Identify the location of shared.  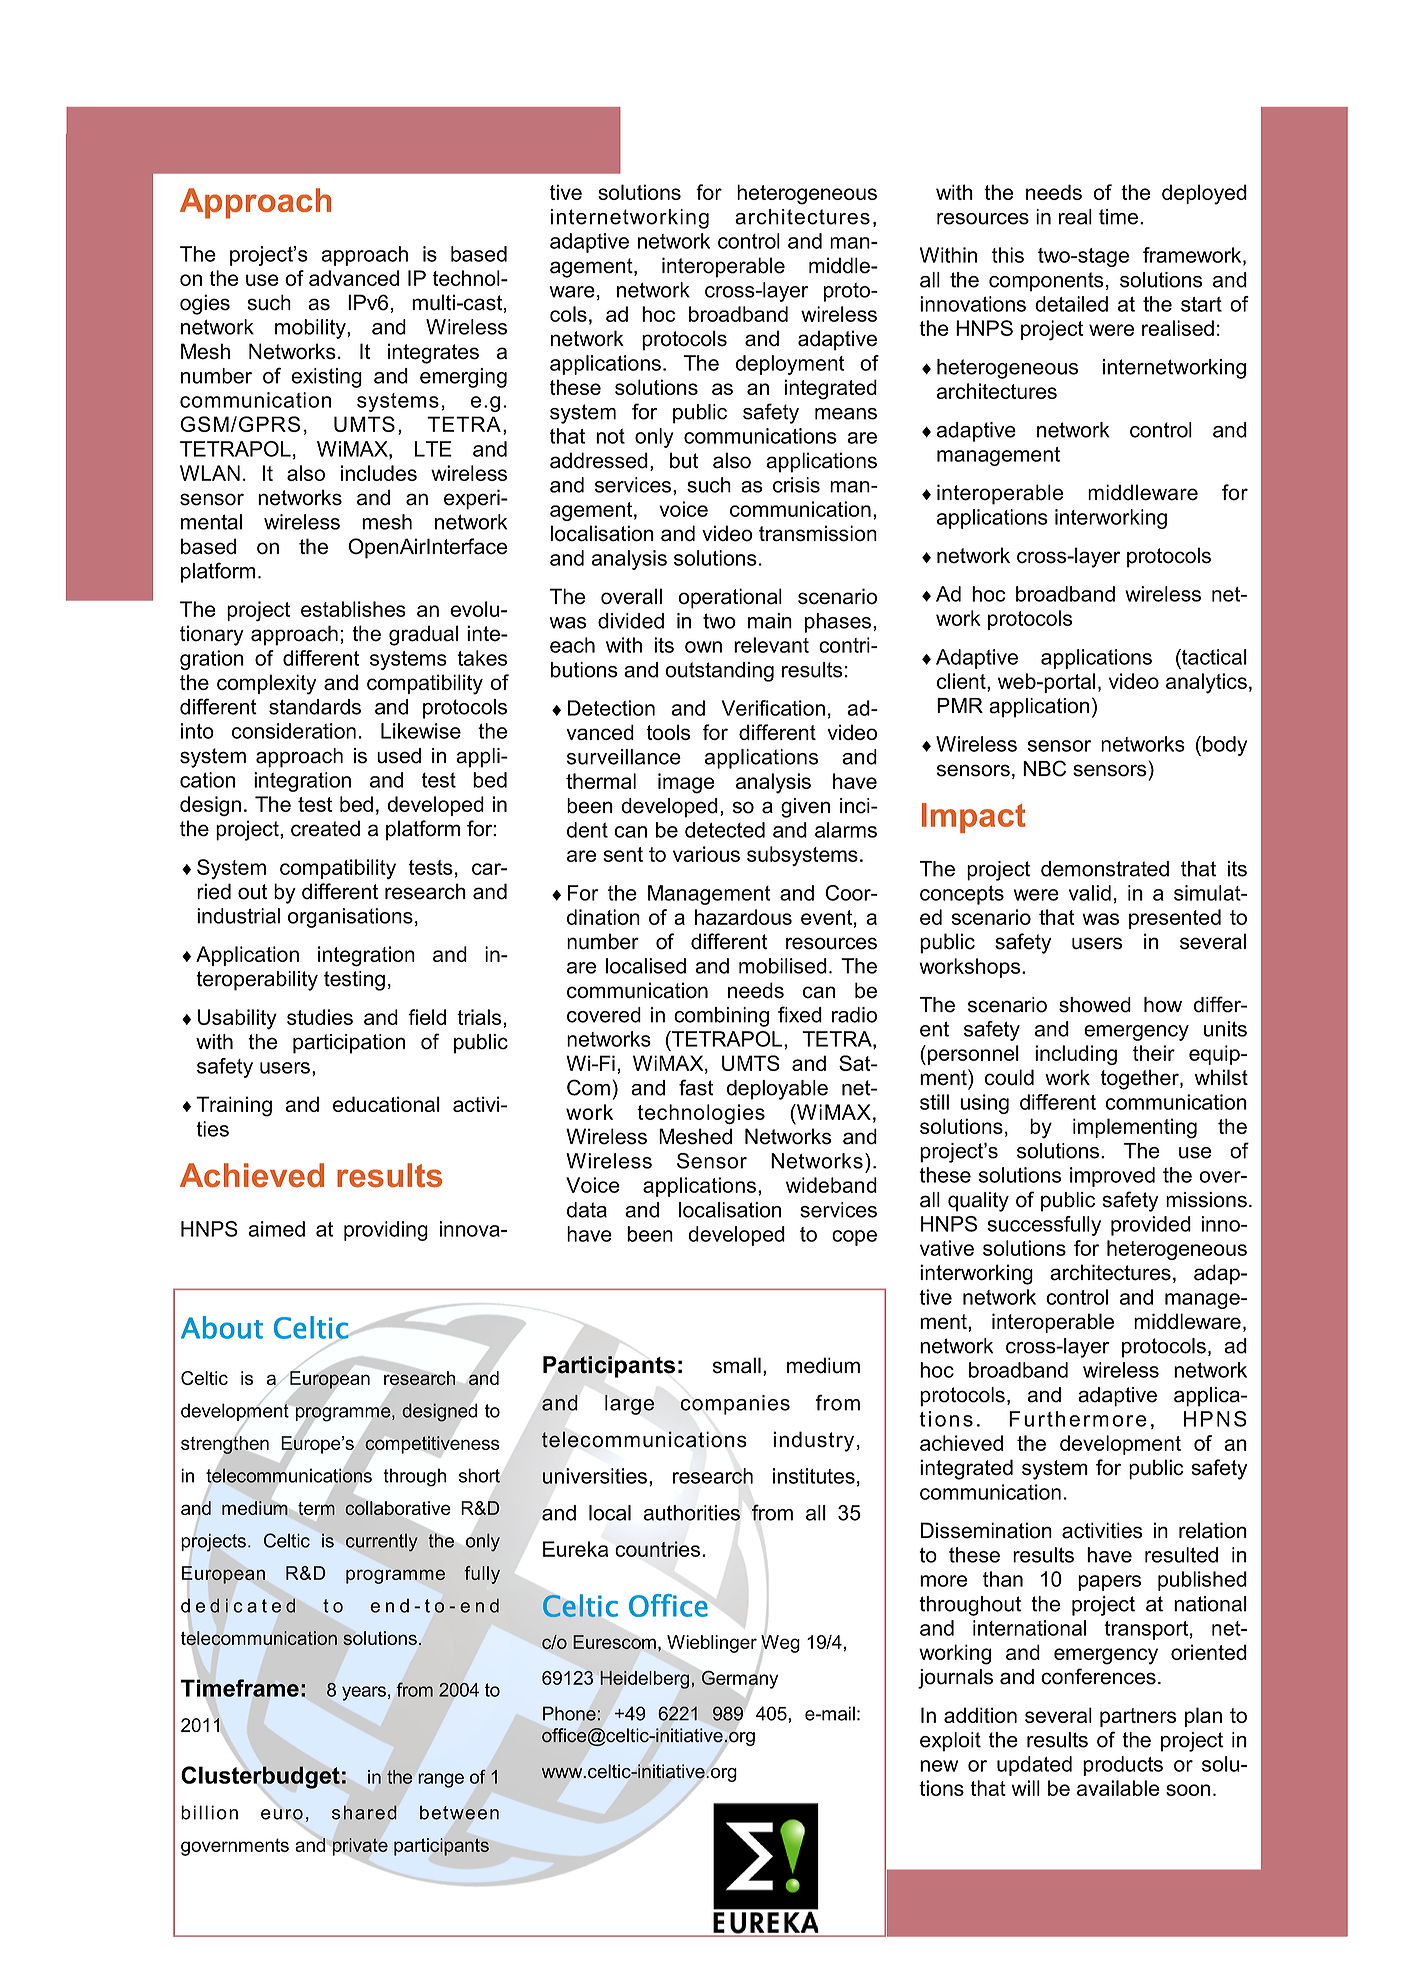
(364, 1812).
